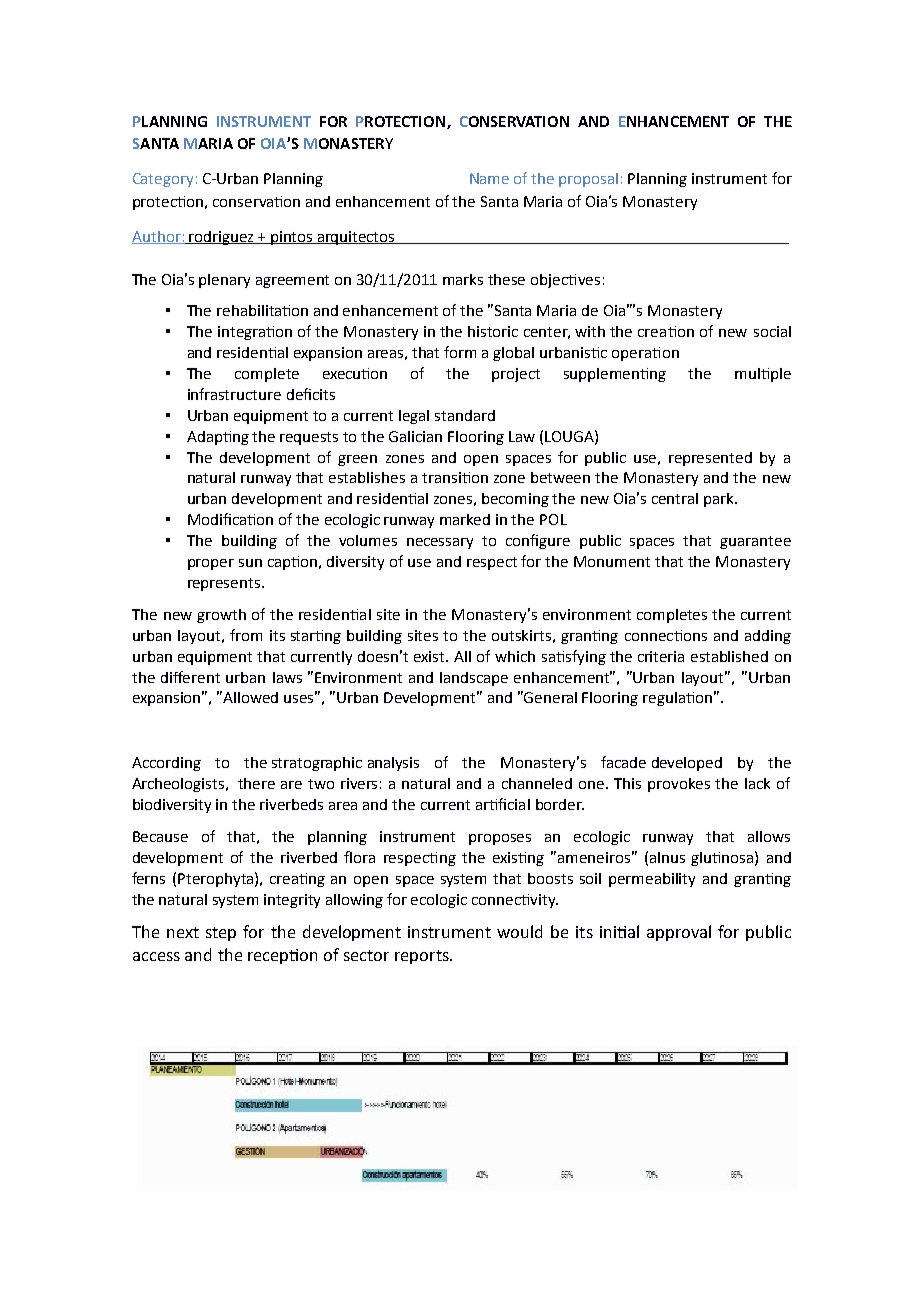  I want to click on Name, so click(489, 178).
